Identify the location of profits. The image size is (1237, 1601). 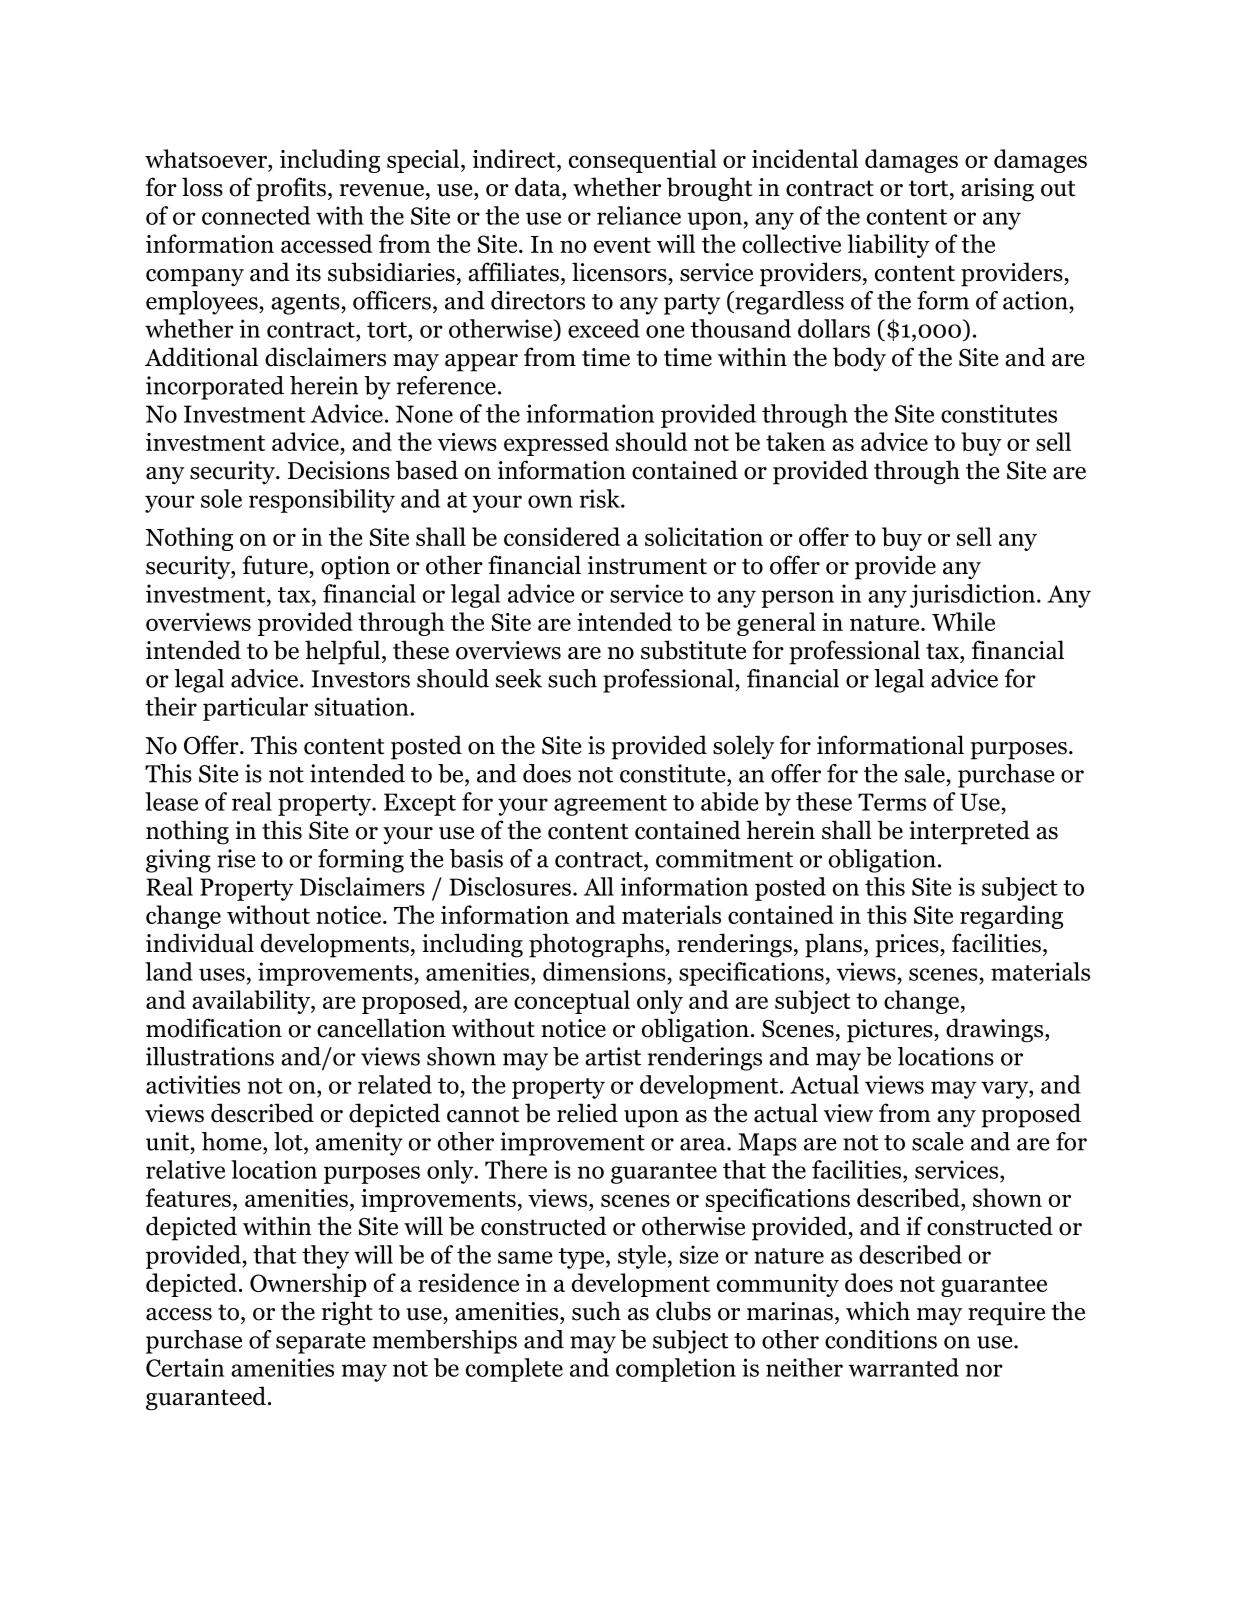
(291, 189).
